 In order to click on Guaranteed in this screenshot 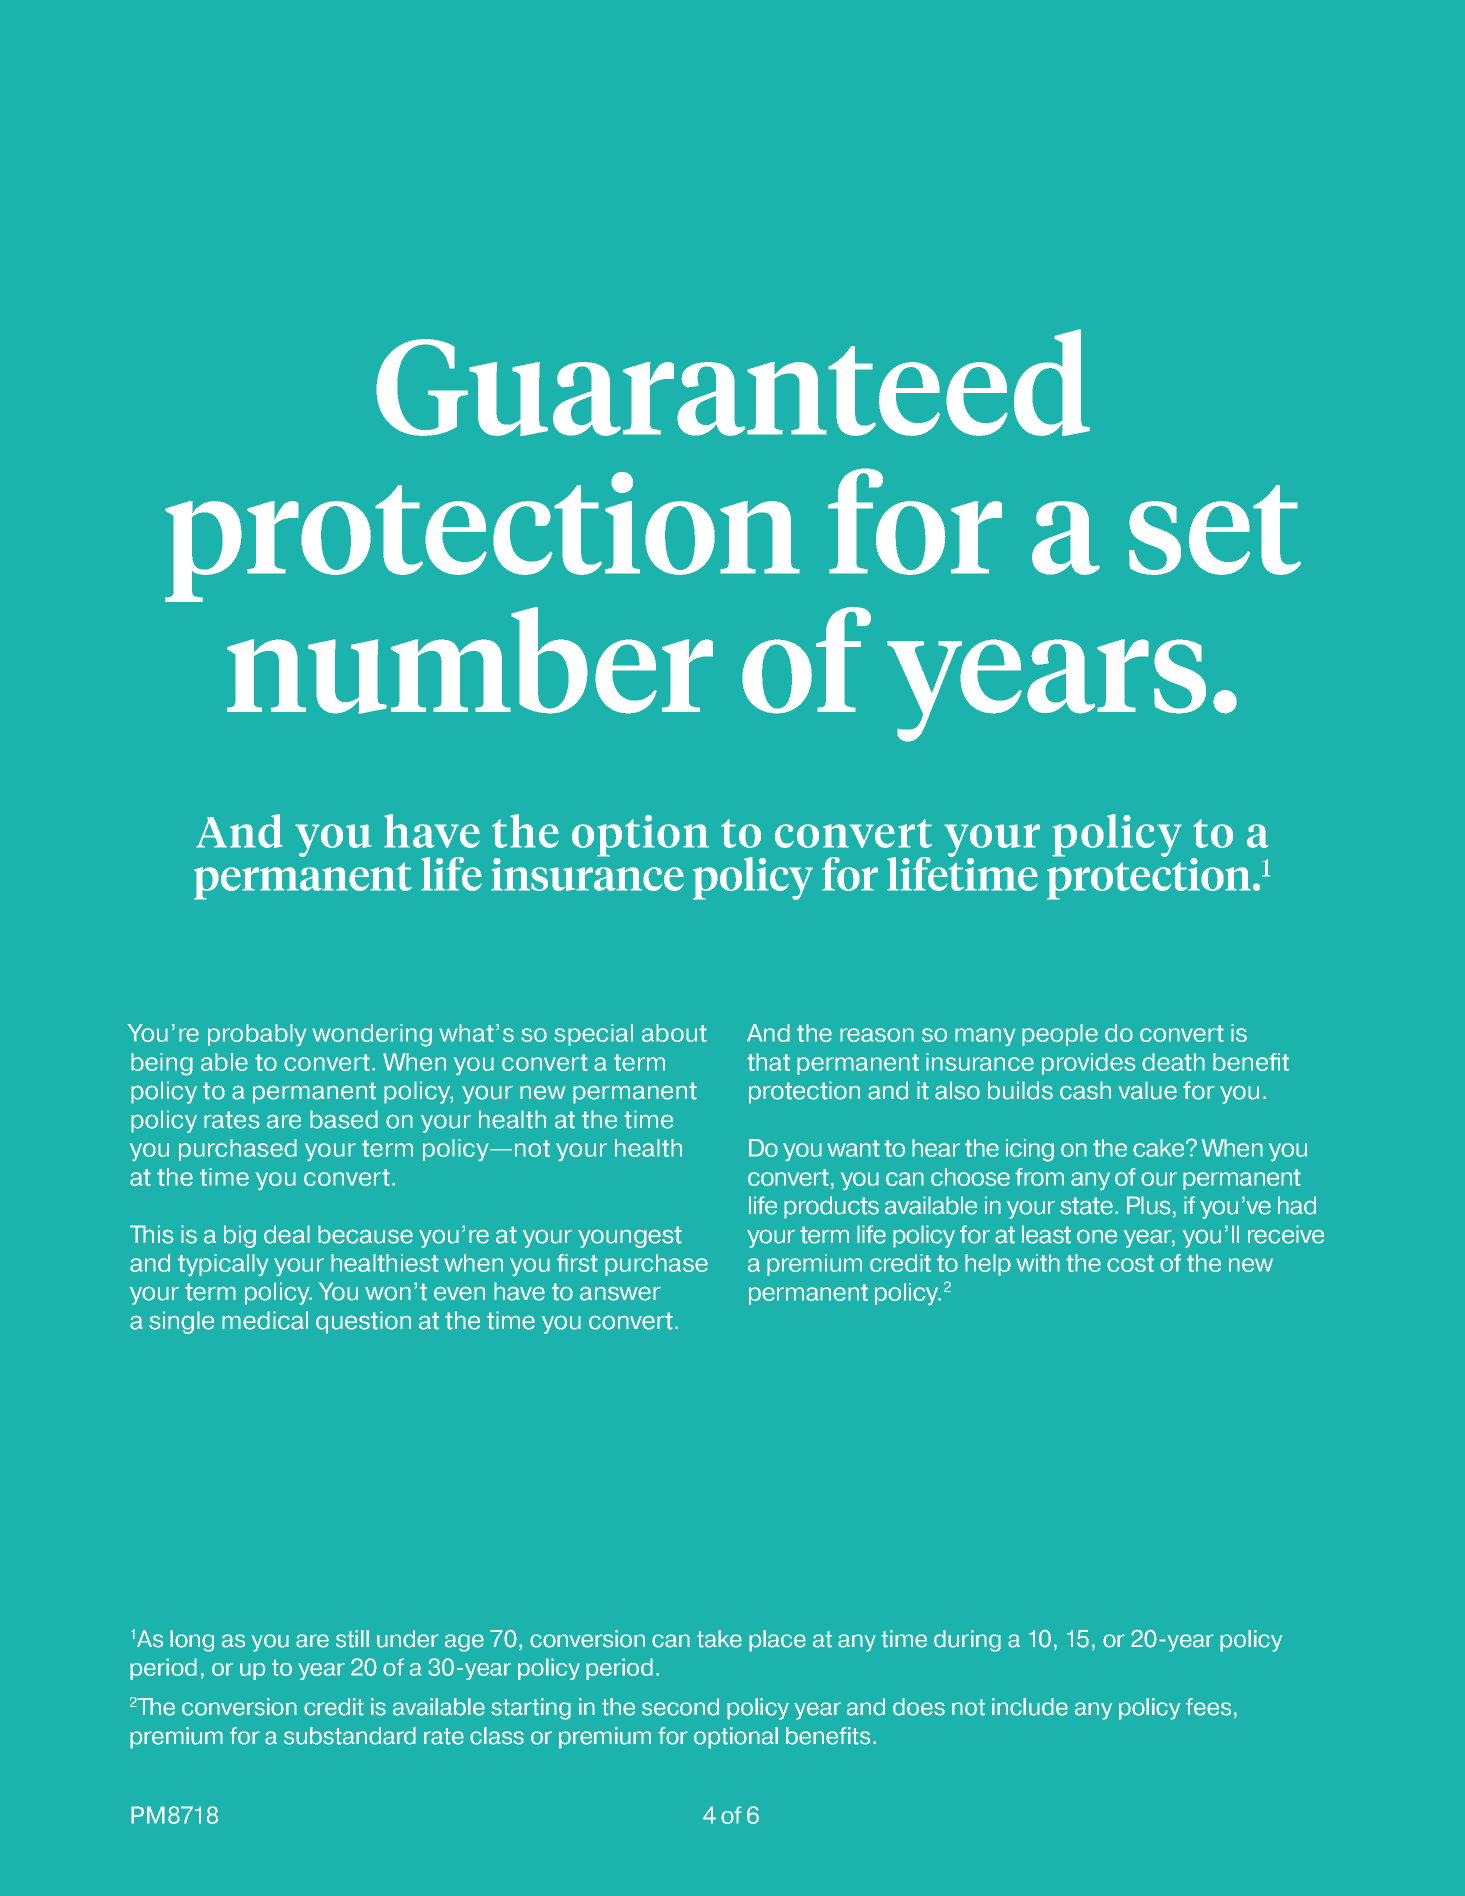, I will do `click(733, 382)`.
